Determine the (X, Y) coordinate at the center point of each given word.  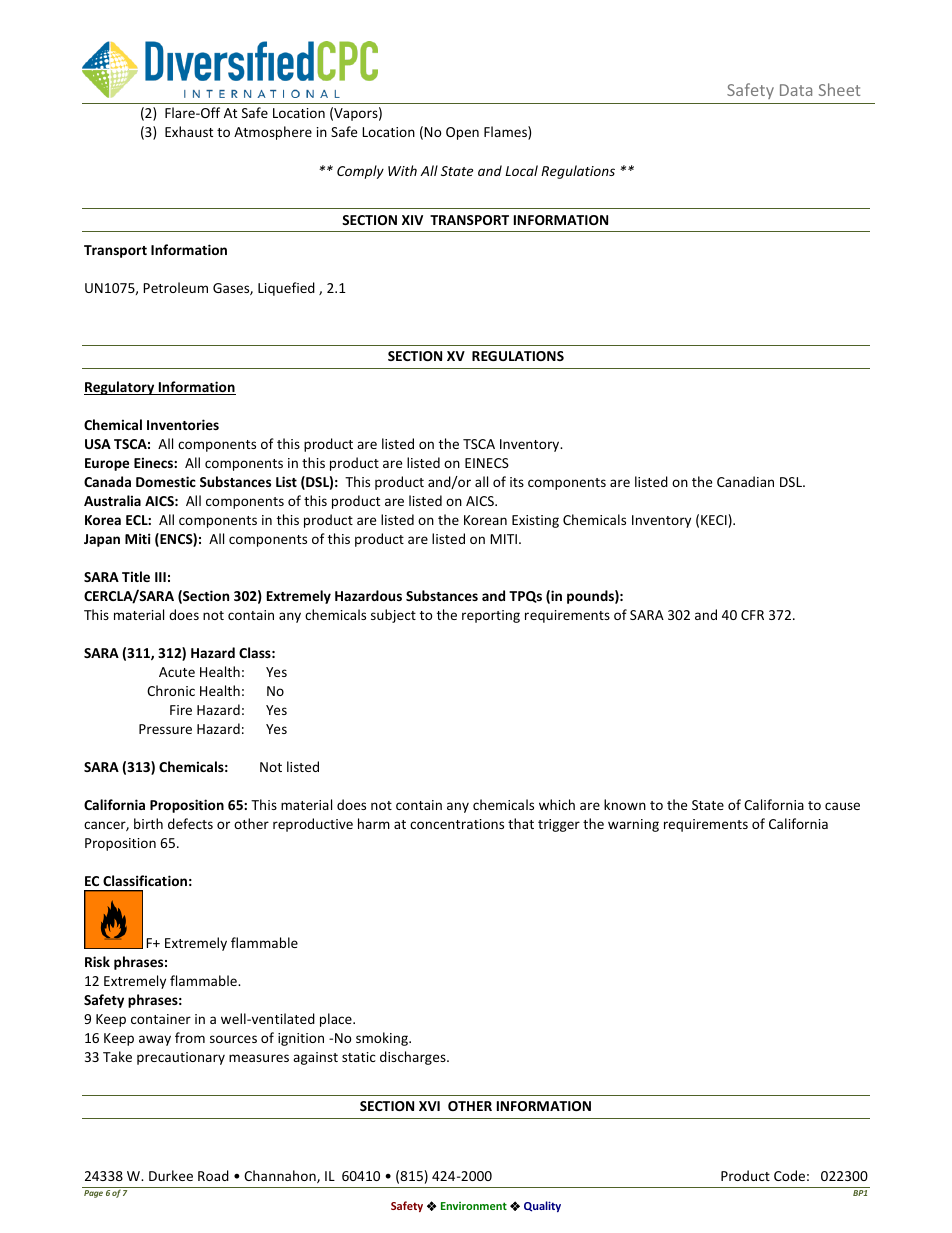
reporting (491, 616)
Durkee (171, 1175)
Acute (177, 672)
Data (796, 90)
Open (462, 133)
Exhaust (189, 131)
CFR (752, 615)
